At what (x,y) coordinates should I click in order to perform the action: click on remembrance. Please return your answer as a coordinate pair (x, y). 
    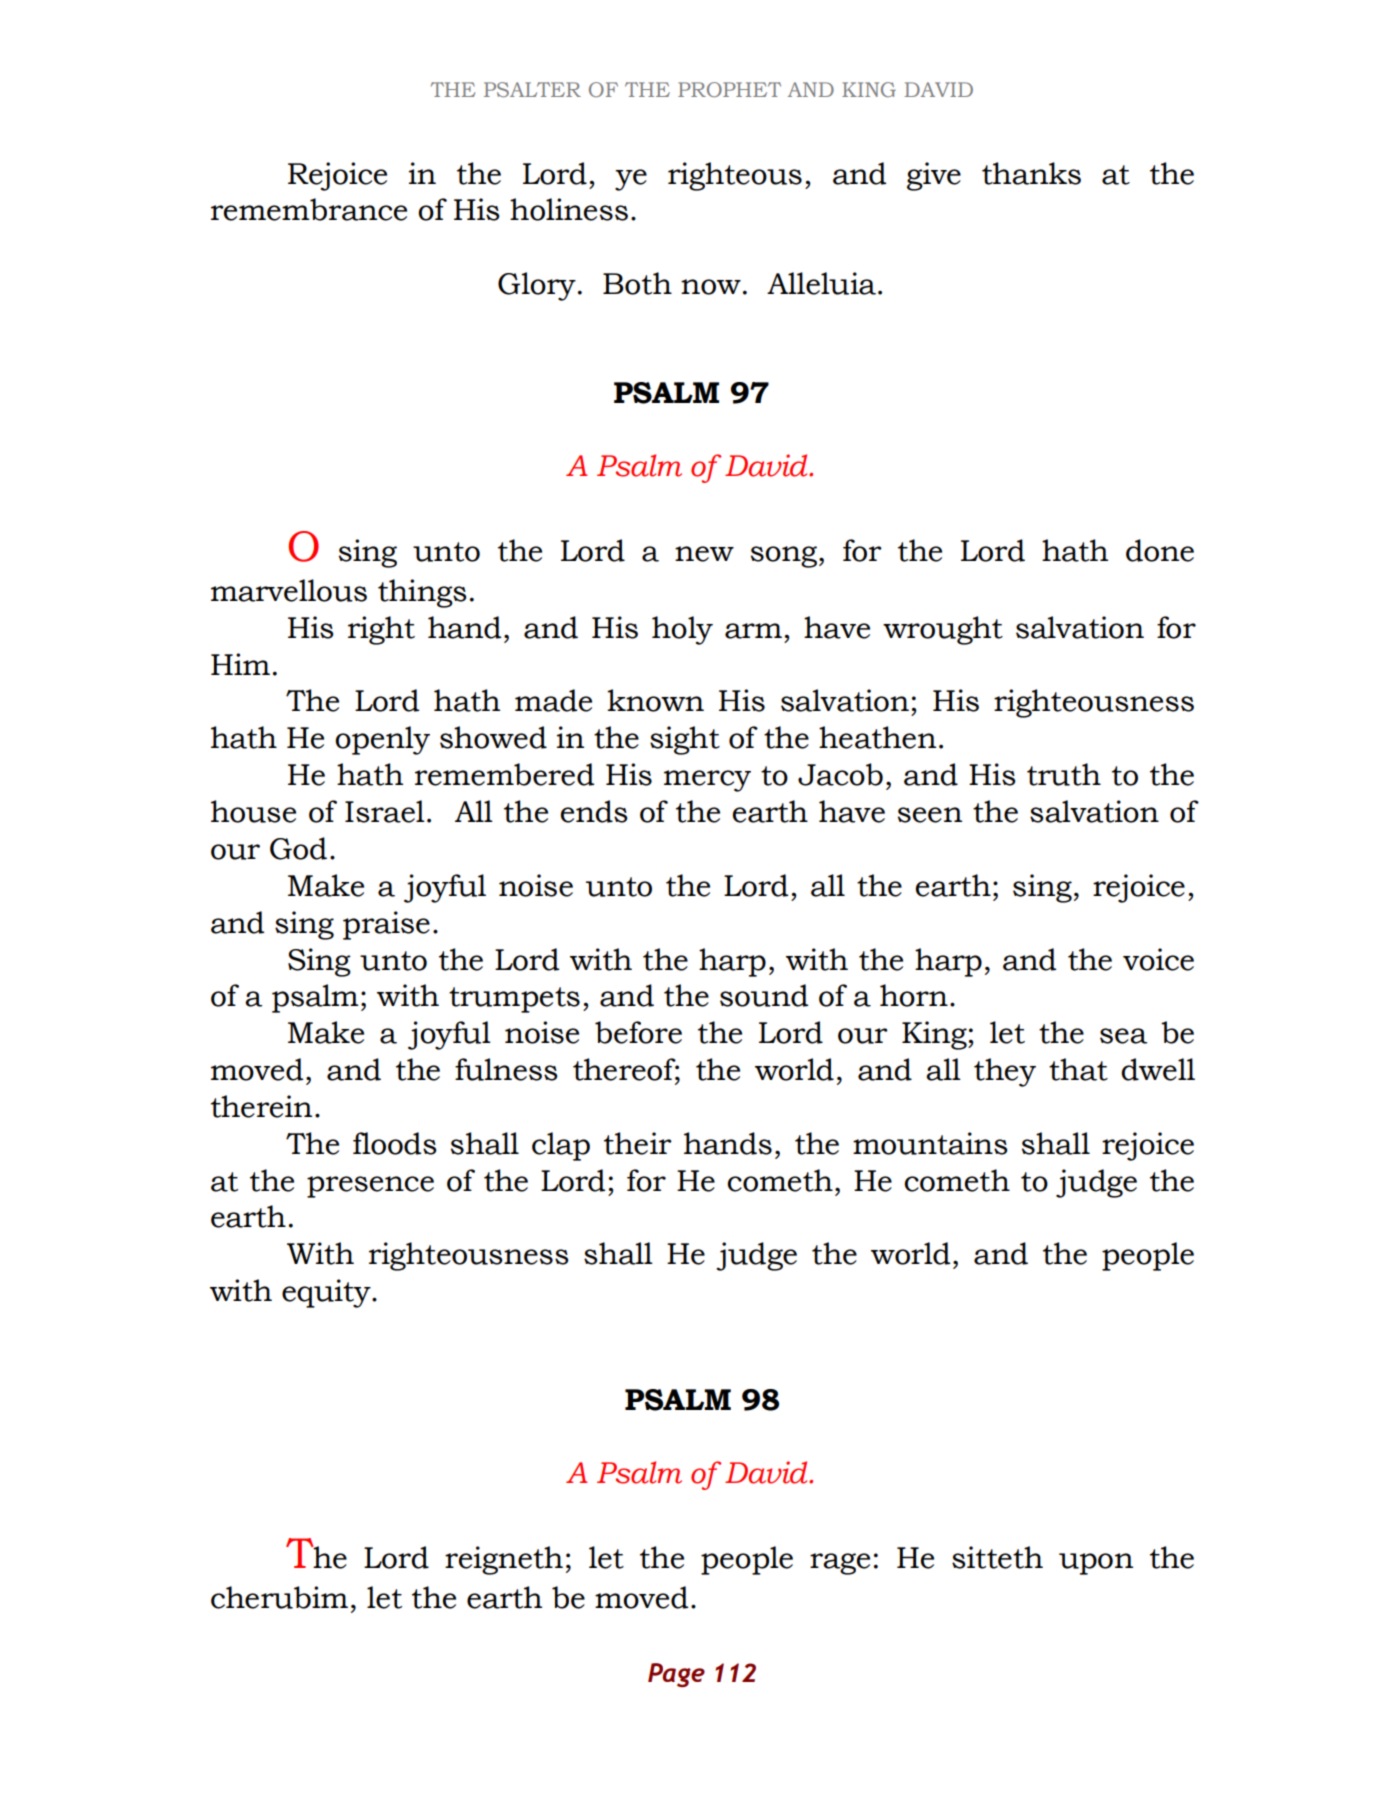
    Looking at the image, I should click on (309, 209).
